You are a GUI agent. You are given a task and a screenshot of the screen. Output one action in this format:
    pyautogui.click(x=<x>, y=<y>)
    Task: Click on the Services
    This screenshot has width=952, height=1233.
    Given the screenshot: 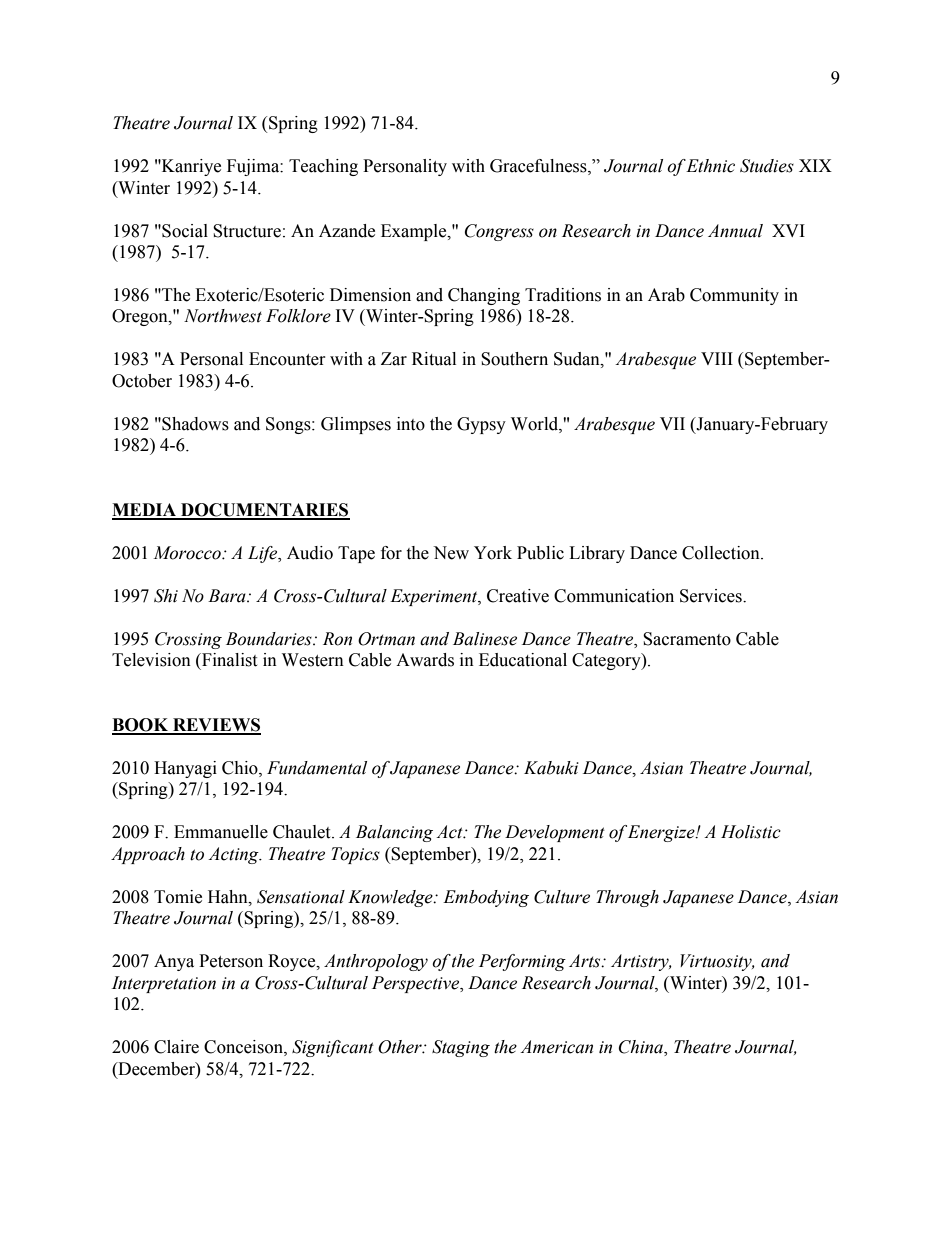 What is the action you would take?
    pyautogui.click(x=712, y=596)
